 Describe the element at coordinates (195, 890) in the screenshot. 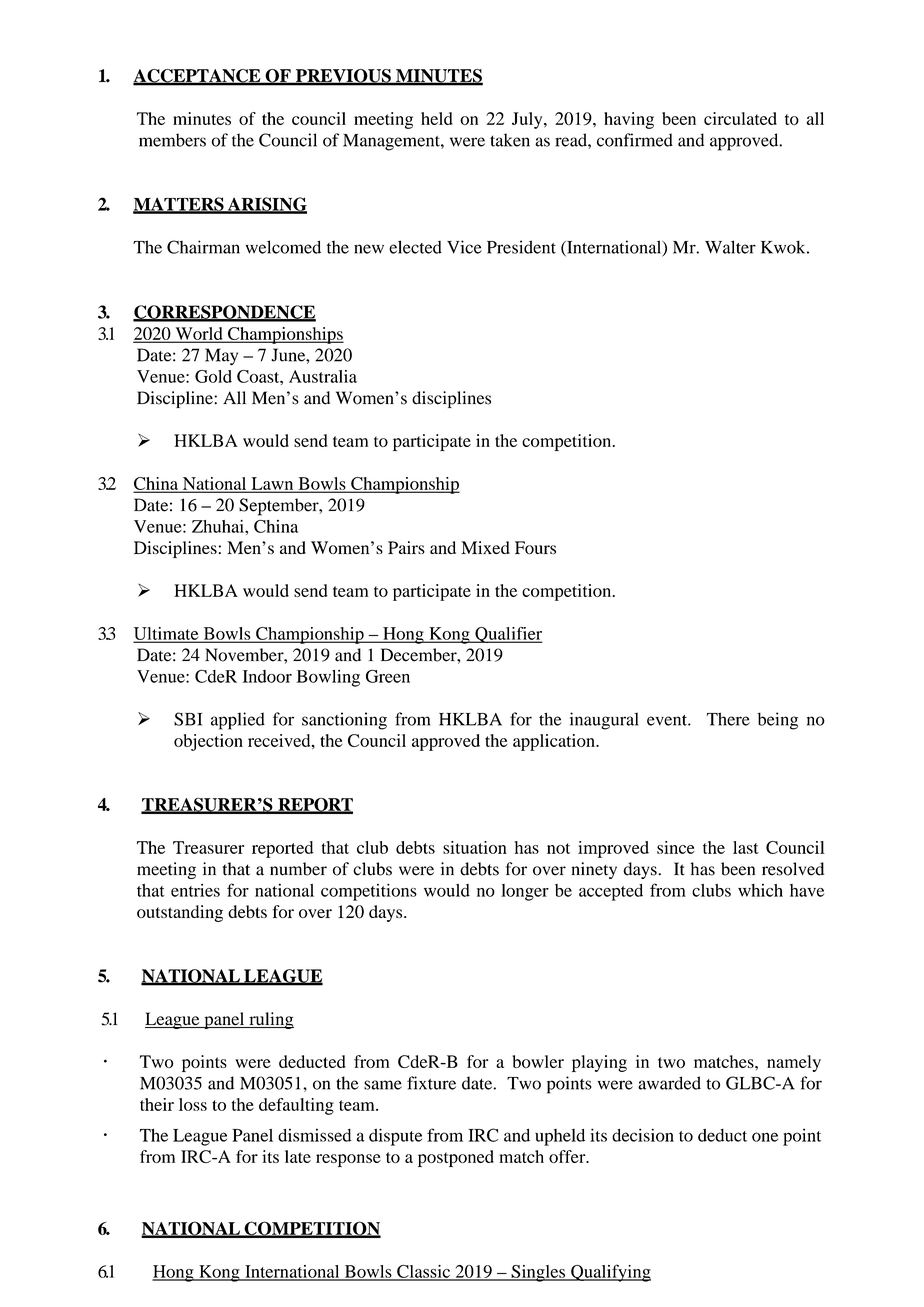

I see `entries` at that location.
